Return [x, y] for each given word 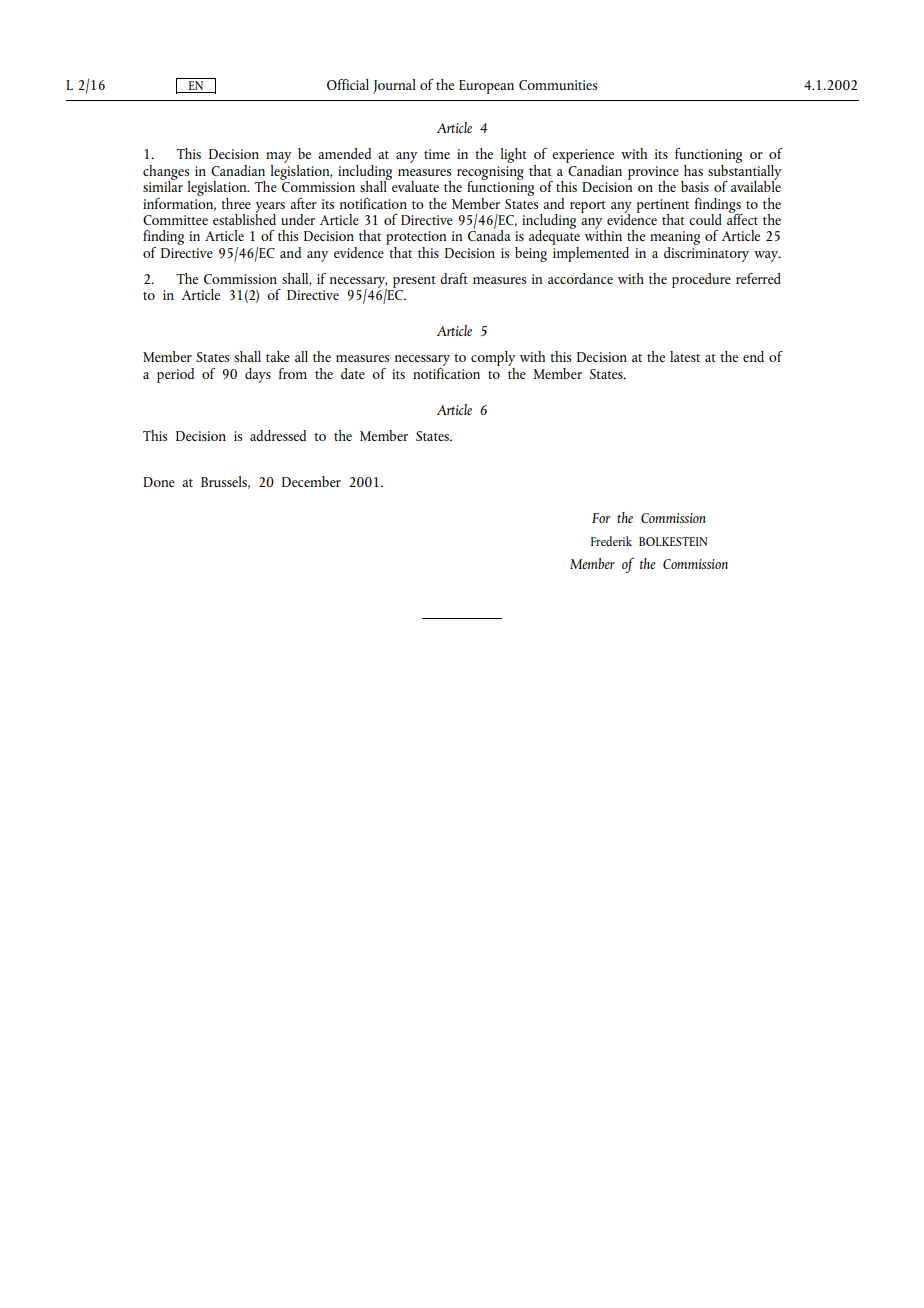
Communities [558, 85]
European [486, 87]
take [278, 356]
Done [159, 482]
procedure [701, 280]
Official [348, 84]
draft [454, 278]
